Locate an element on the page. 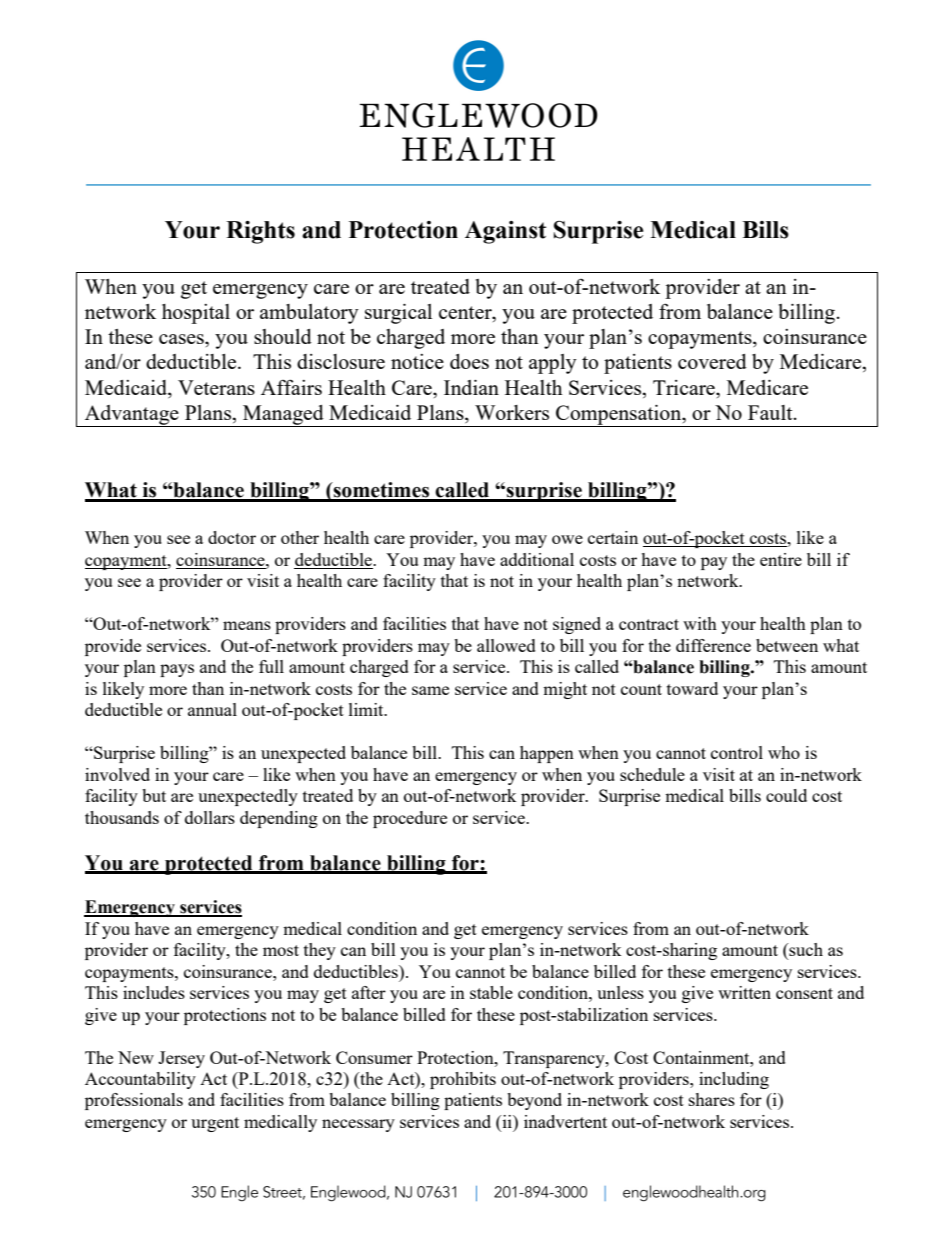  covered is located at coordinates (712, 361).
